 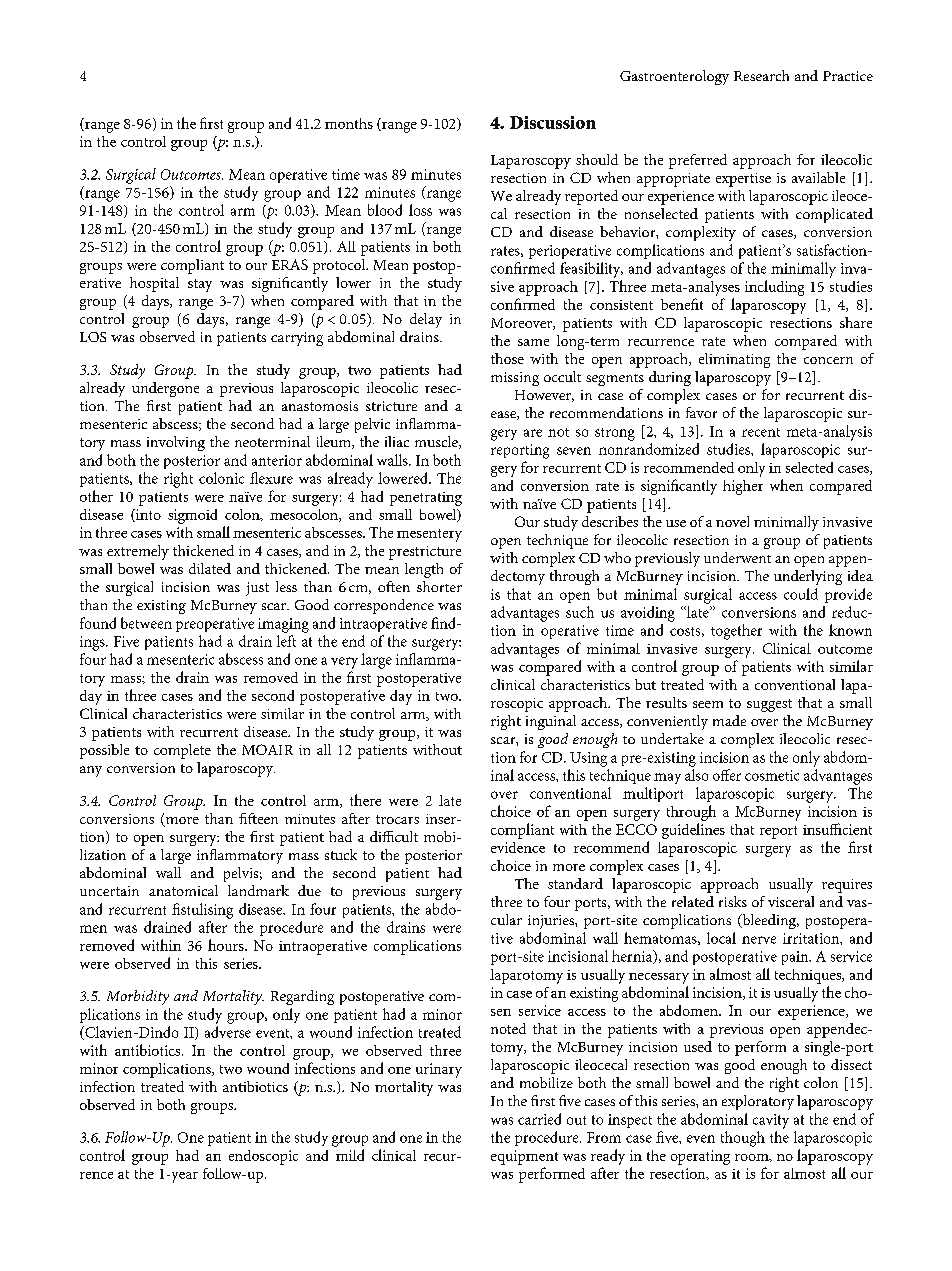 What do you see at coordinates (263, 1157) in the screenshot?
I see `endoscopic` at bounding box center [263, 1157].
